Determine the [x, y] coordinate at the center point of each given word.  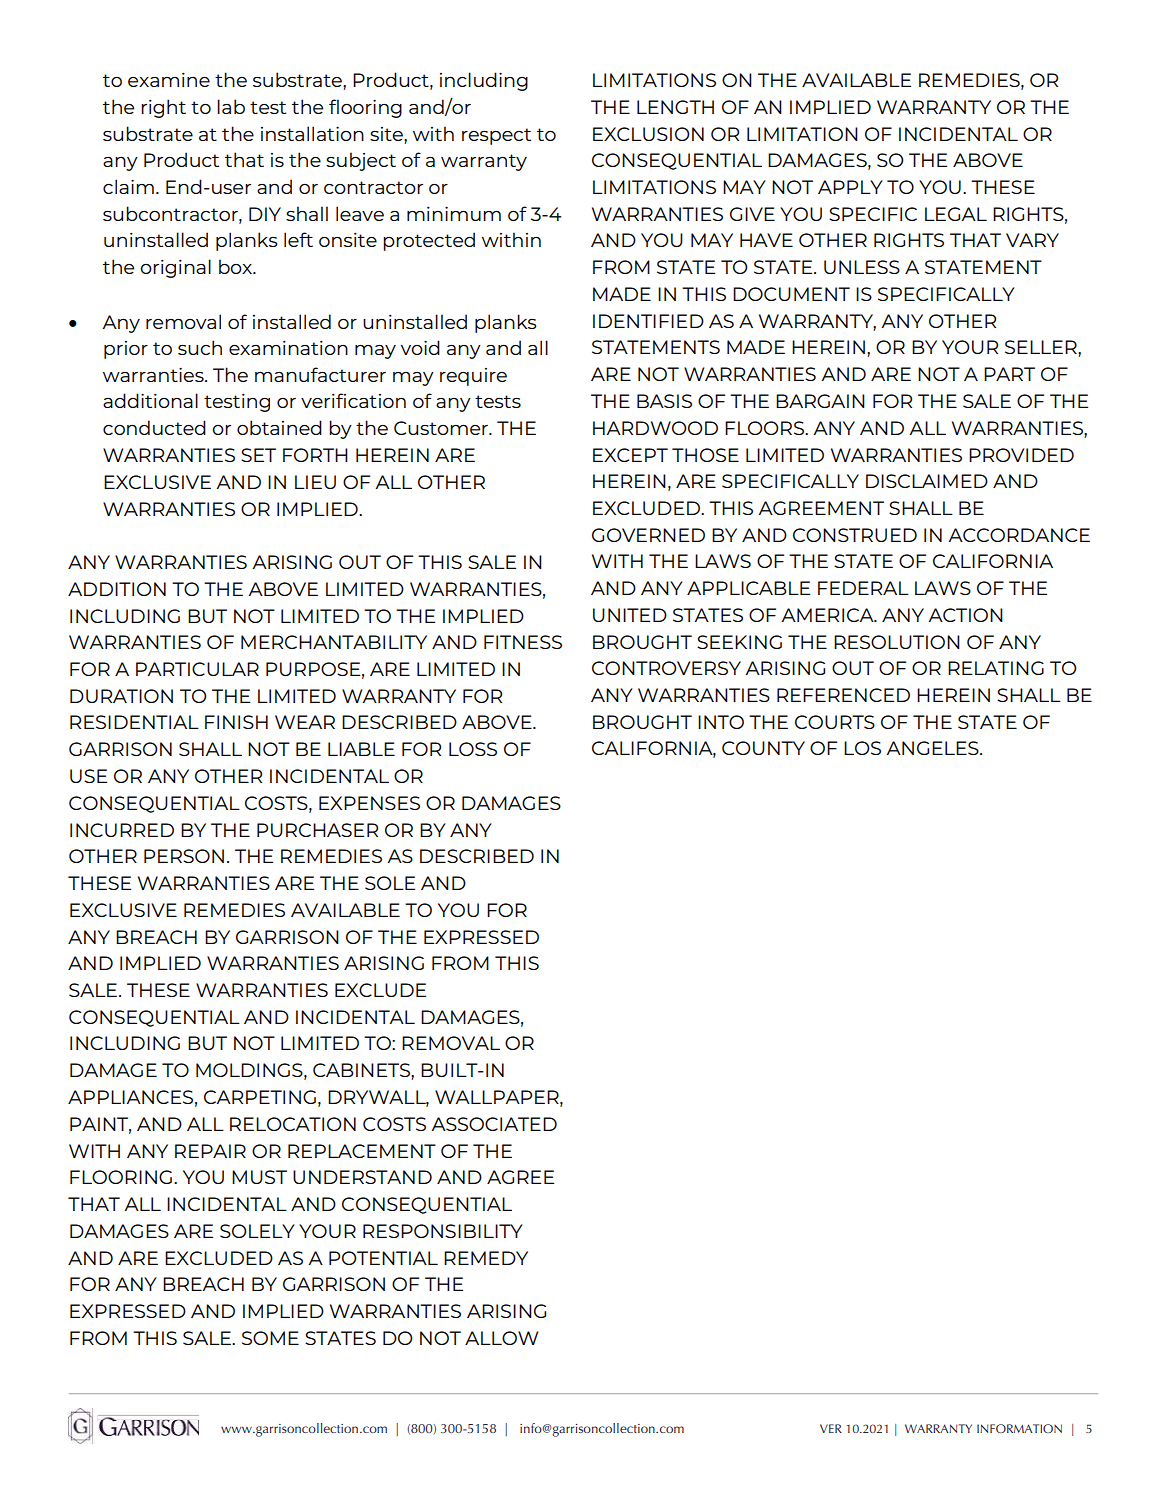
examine [169, 80]
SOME [270, 1338]
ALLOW [501, 1338]
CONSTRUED [855, 535]
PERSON [184, 856]
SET [258, 455]
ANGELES [933, 748]
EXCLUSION [648, 134]
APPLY [850, 187]
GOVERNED [648, 535]
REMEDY [486, 1258]
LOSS [473, 749]
